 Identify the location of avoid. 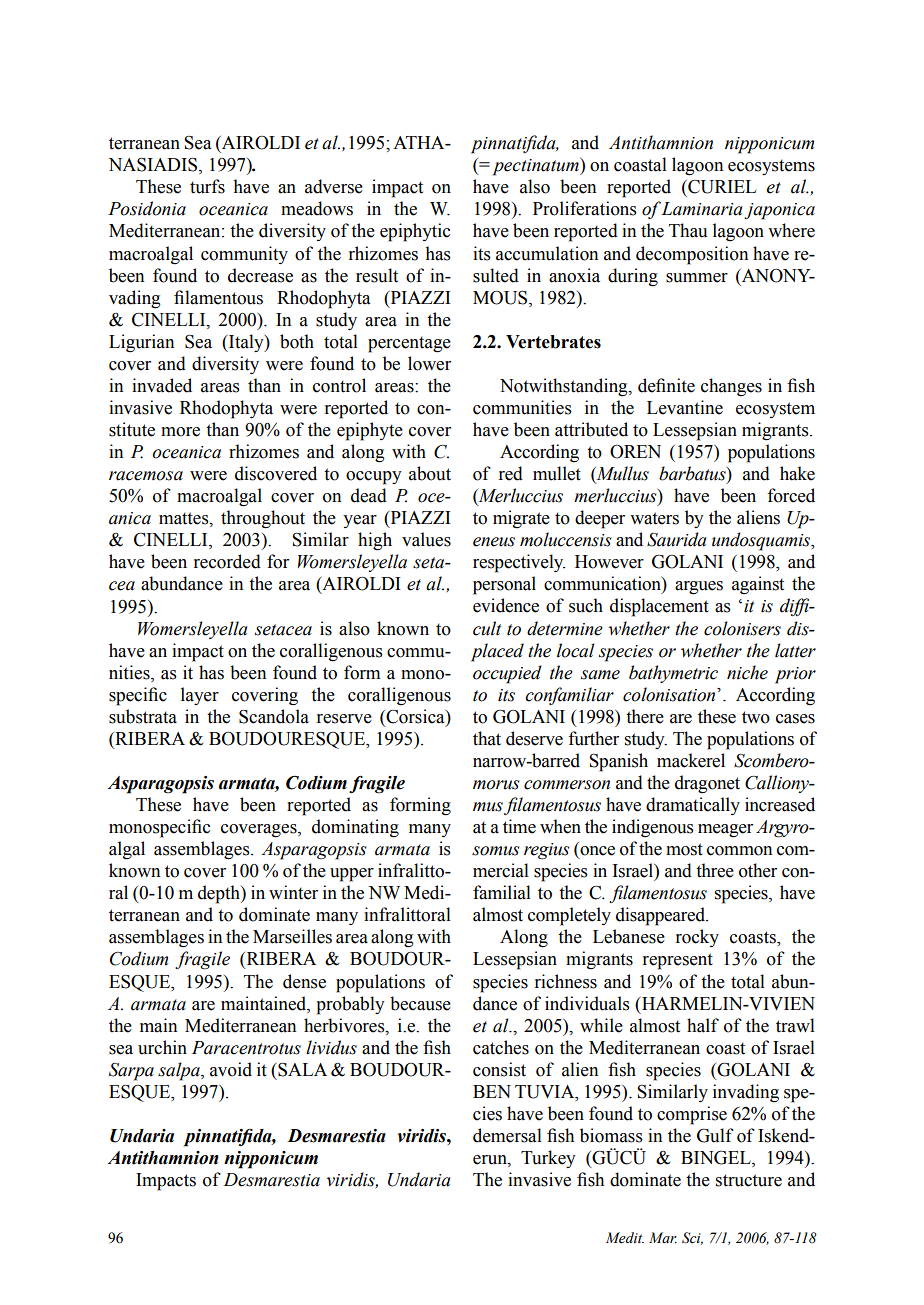
(231, 1069).
